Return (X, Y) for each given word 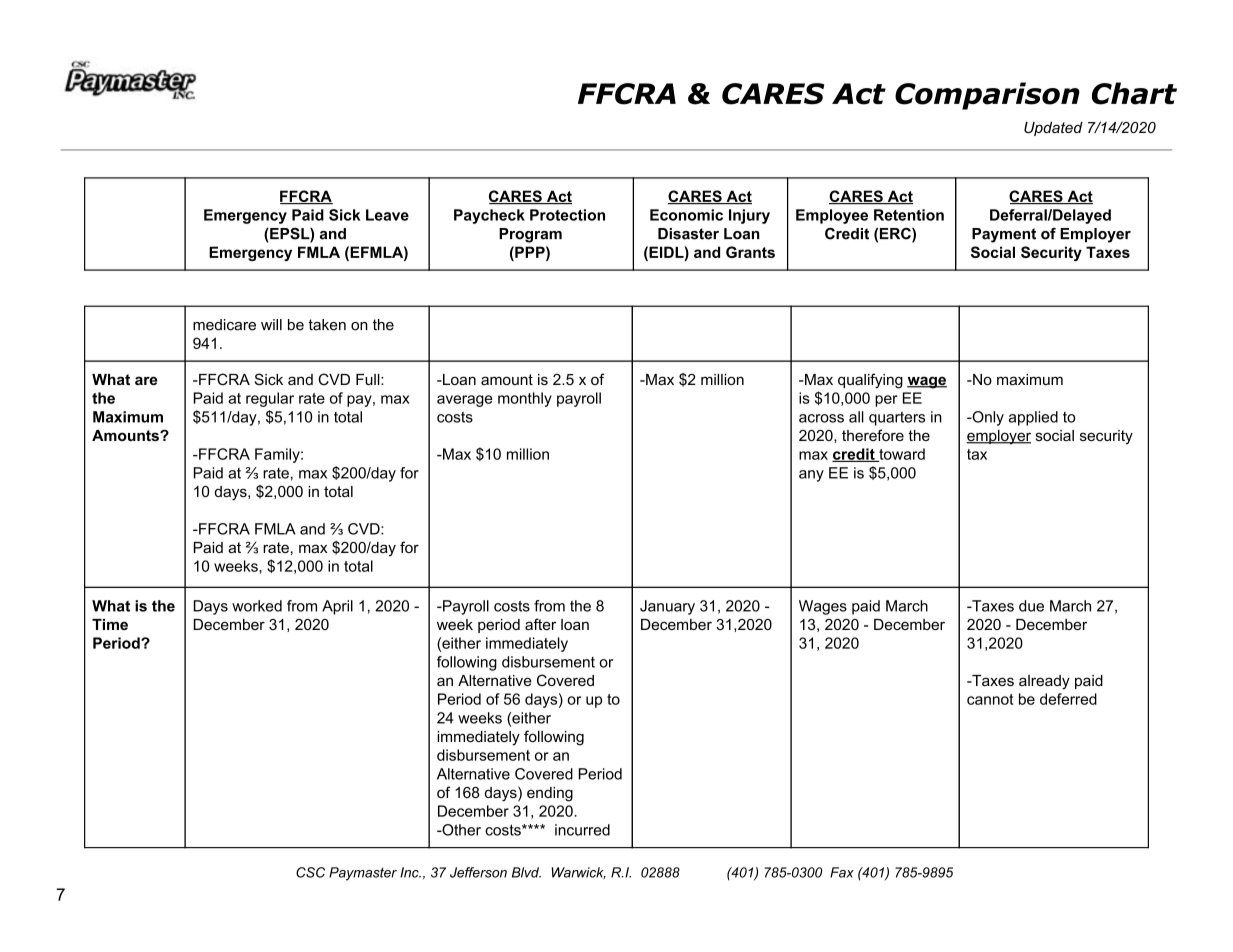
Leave (387, 215)
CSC (310, 872)
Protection (567, 215)
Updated (1053, 129)
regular (270, 399)
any (811, 476)
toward (901, 455)
